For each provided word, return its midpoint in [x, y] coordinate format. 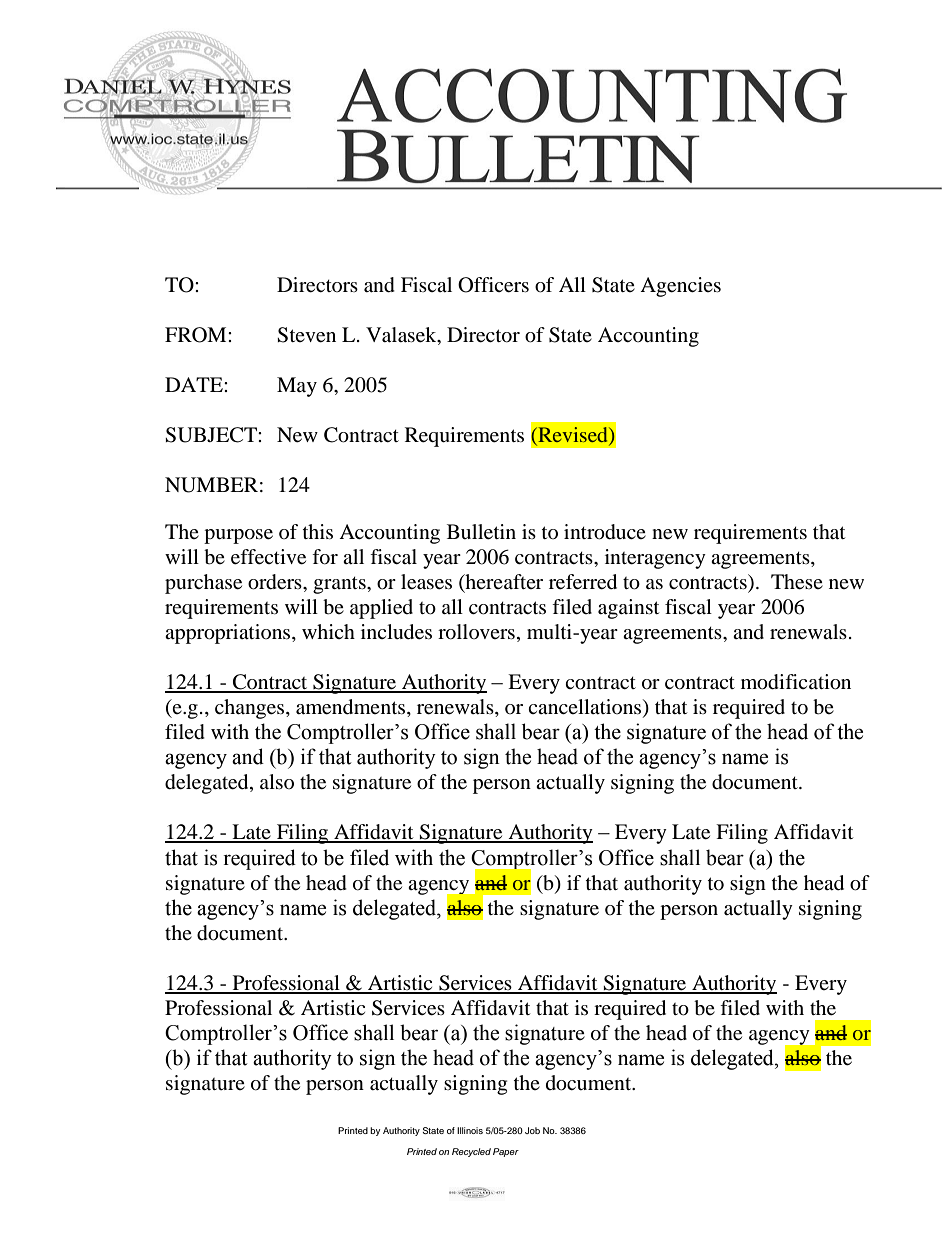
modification [796, 682]
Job [532, 1130]
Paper [506, 1152]
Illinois [470, 1130]
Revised [573, 436]
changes [251, 709]
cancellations [586, 708]
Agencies [680, 287]
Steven [306, 335]
